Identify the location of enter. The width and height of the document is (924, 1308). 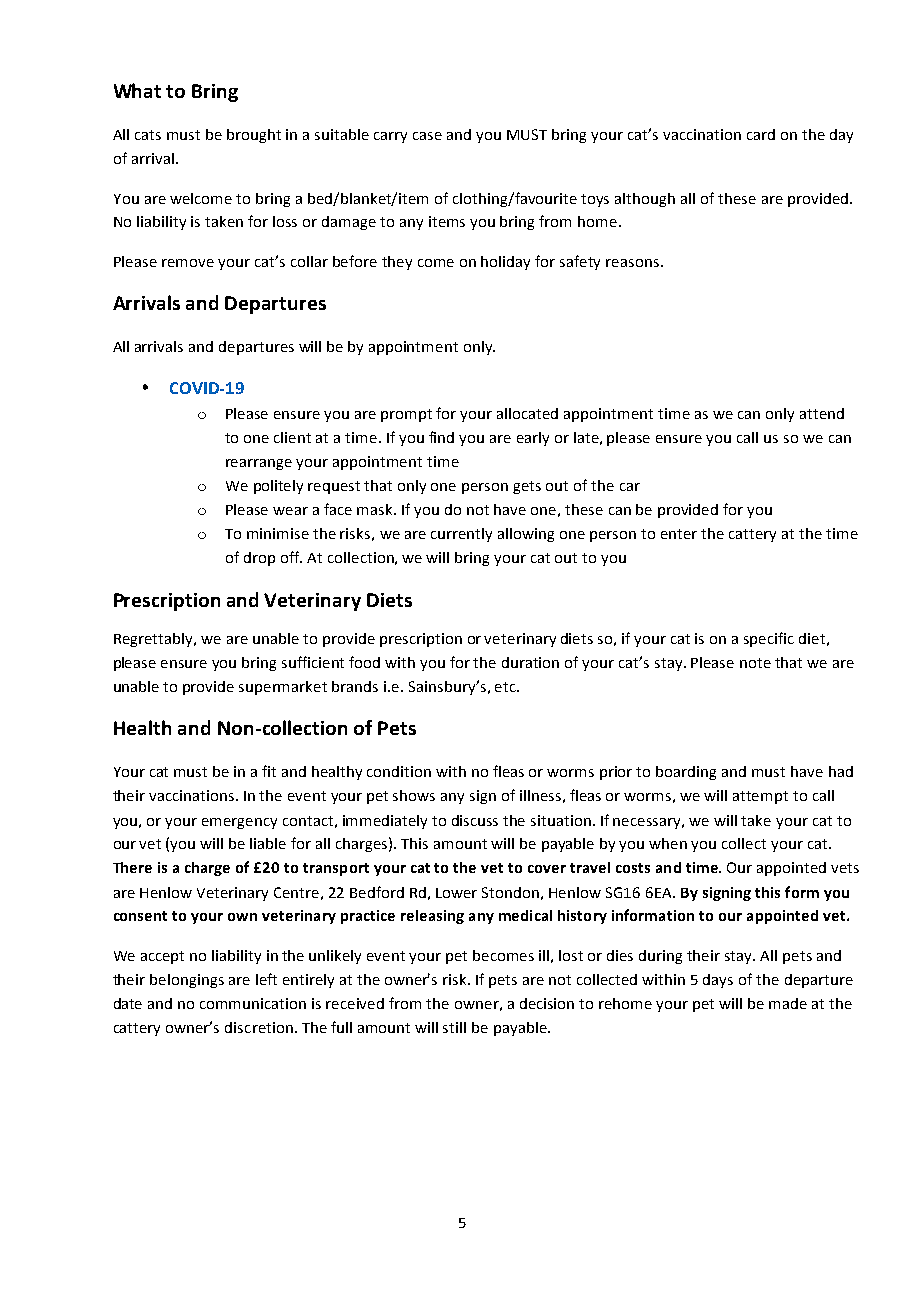
(679, 534).
